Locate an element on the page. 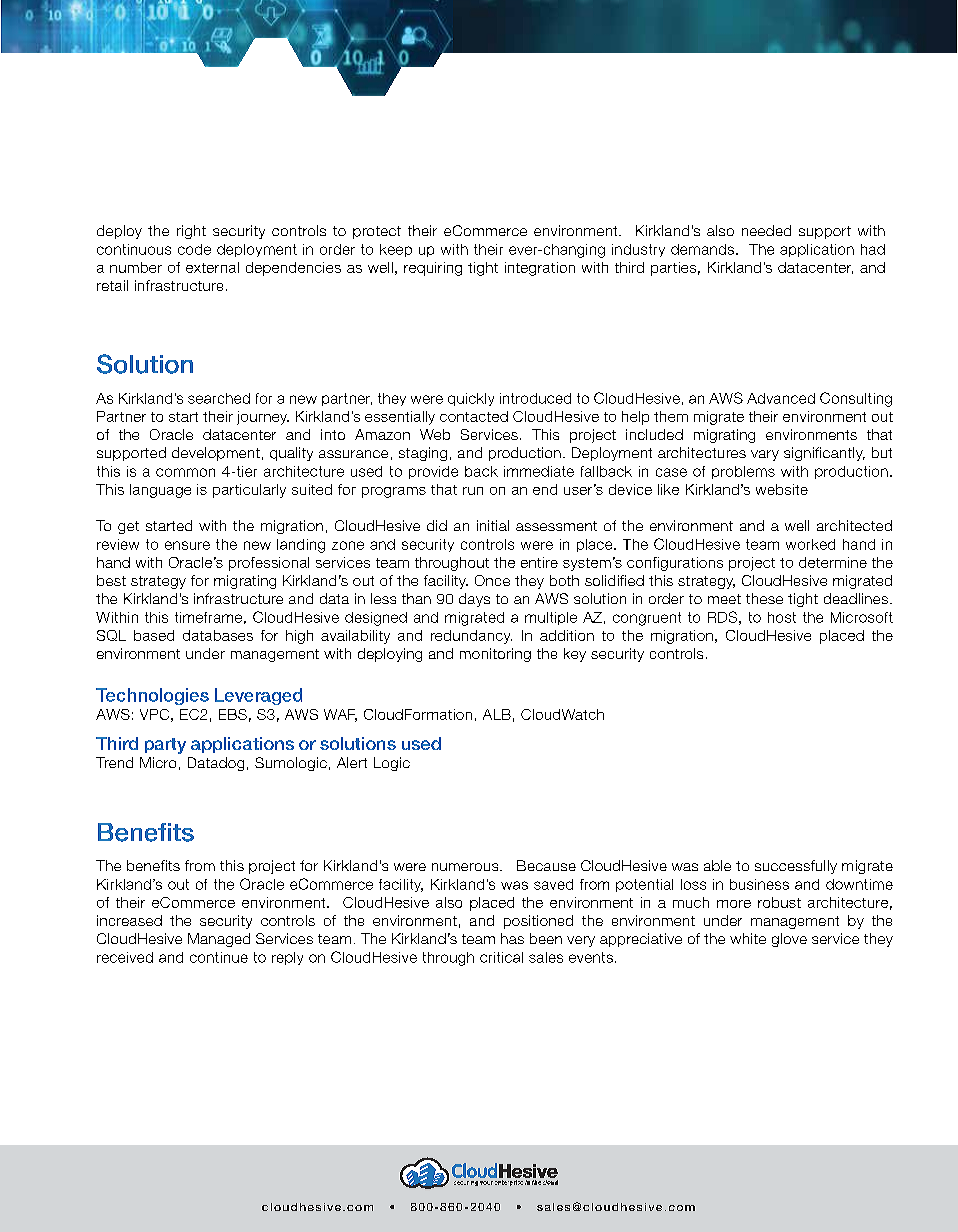 The width and height of the document is (958, 1232). ALB is located at coordinates (497, 714).
